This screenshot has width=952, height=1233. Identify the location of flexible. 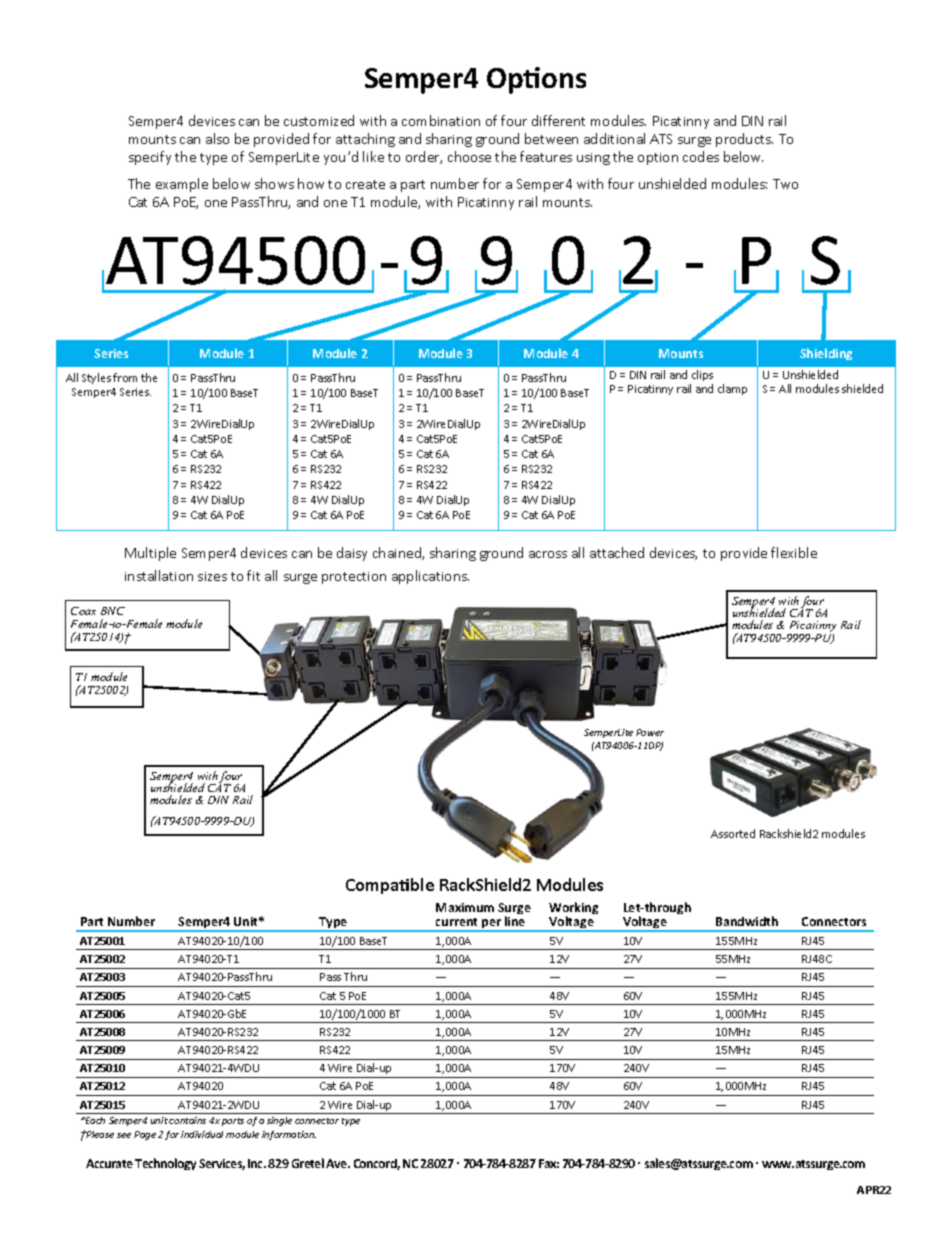
(794, 552).
